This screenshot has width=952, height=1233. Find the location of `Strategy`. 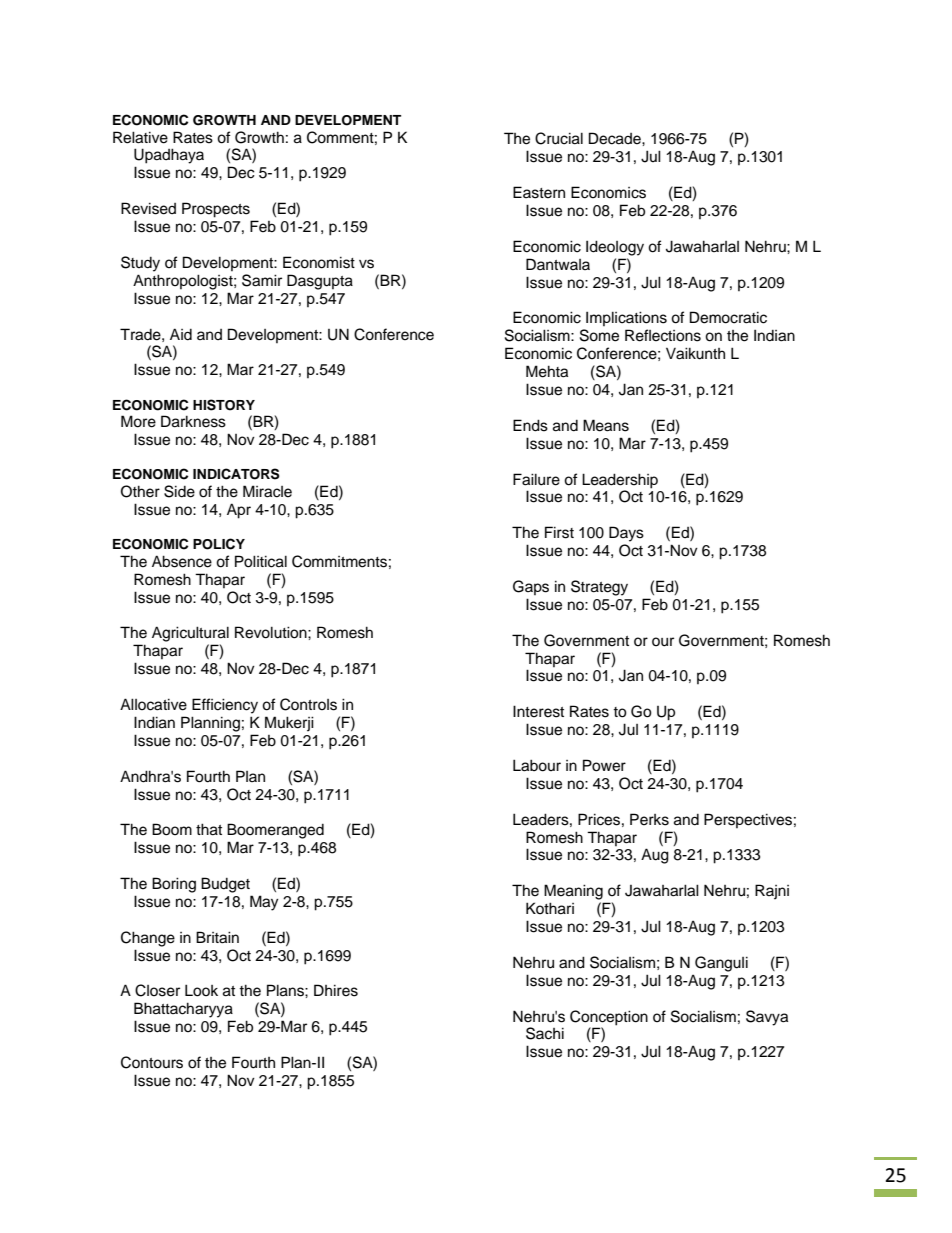

Strategy is located at coordinates (599, 588).
